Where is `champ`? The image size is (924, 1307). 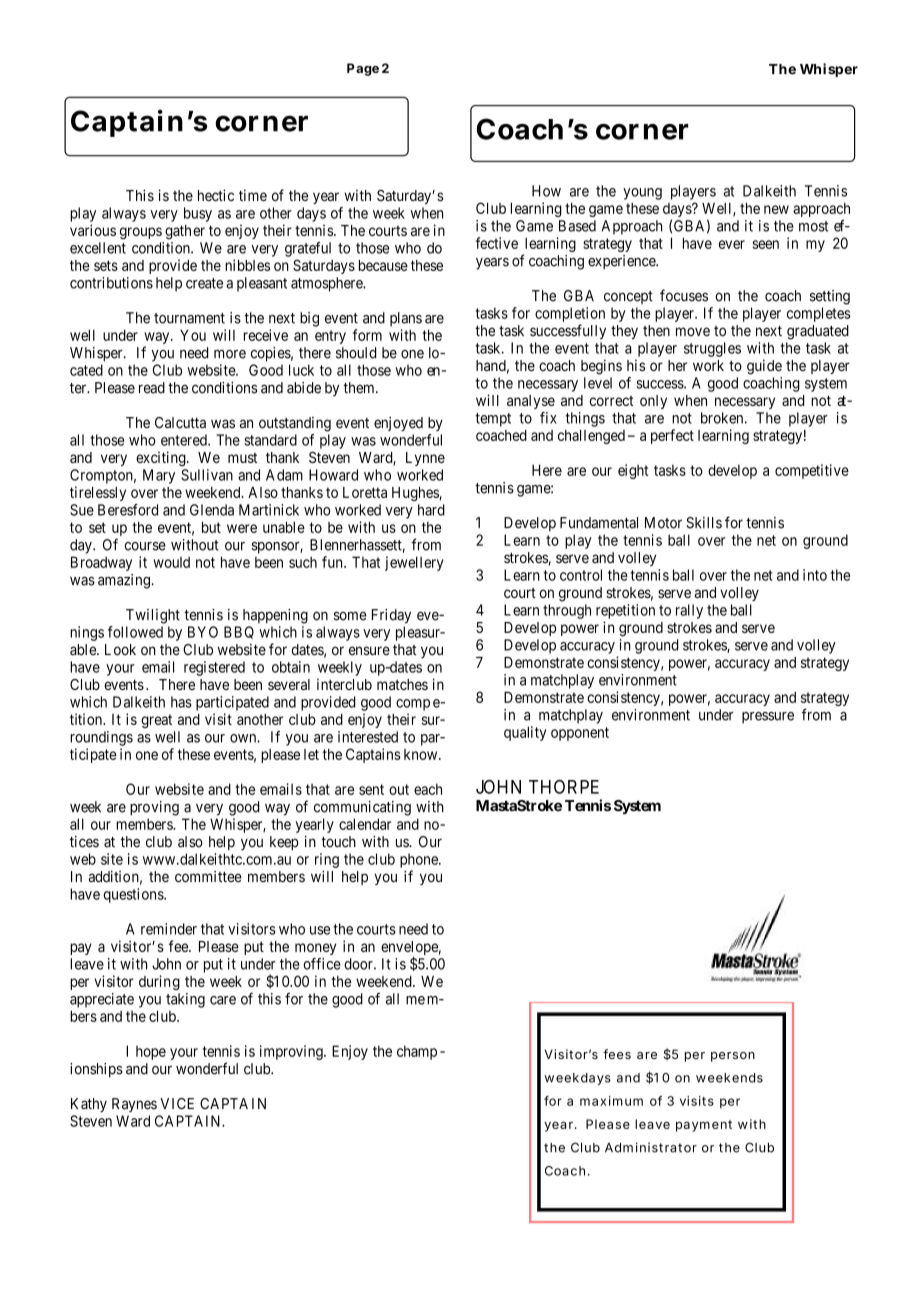
champ is located at coordinates (417, 1052).
